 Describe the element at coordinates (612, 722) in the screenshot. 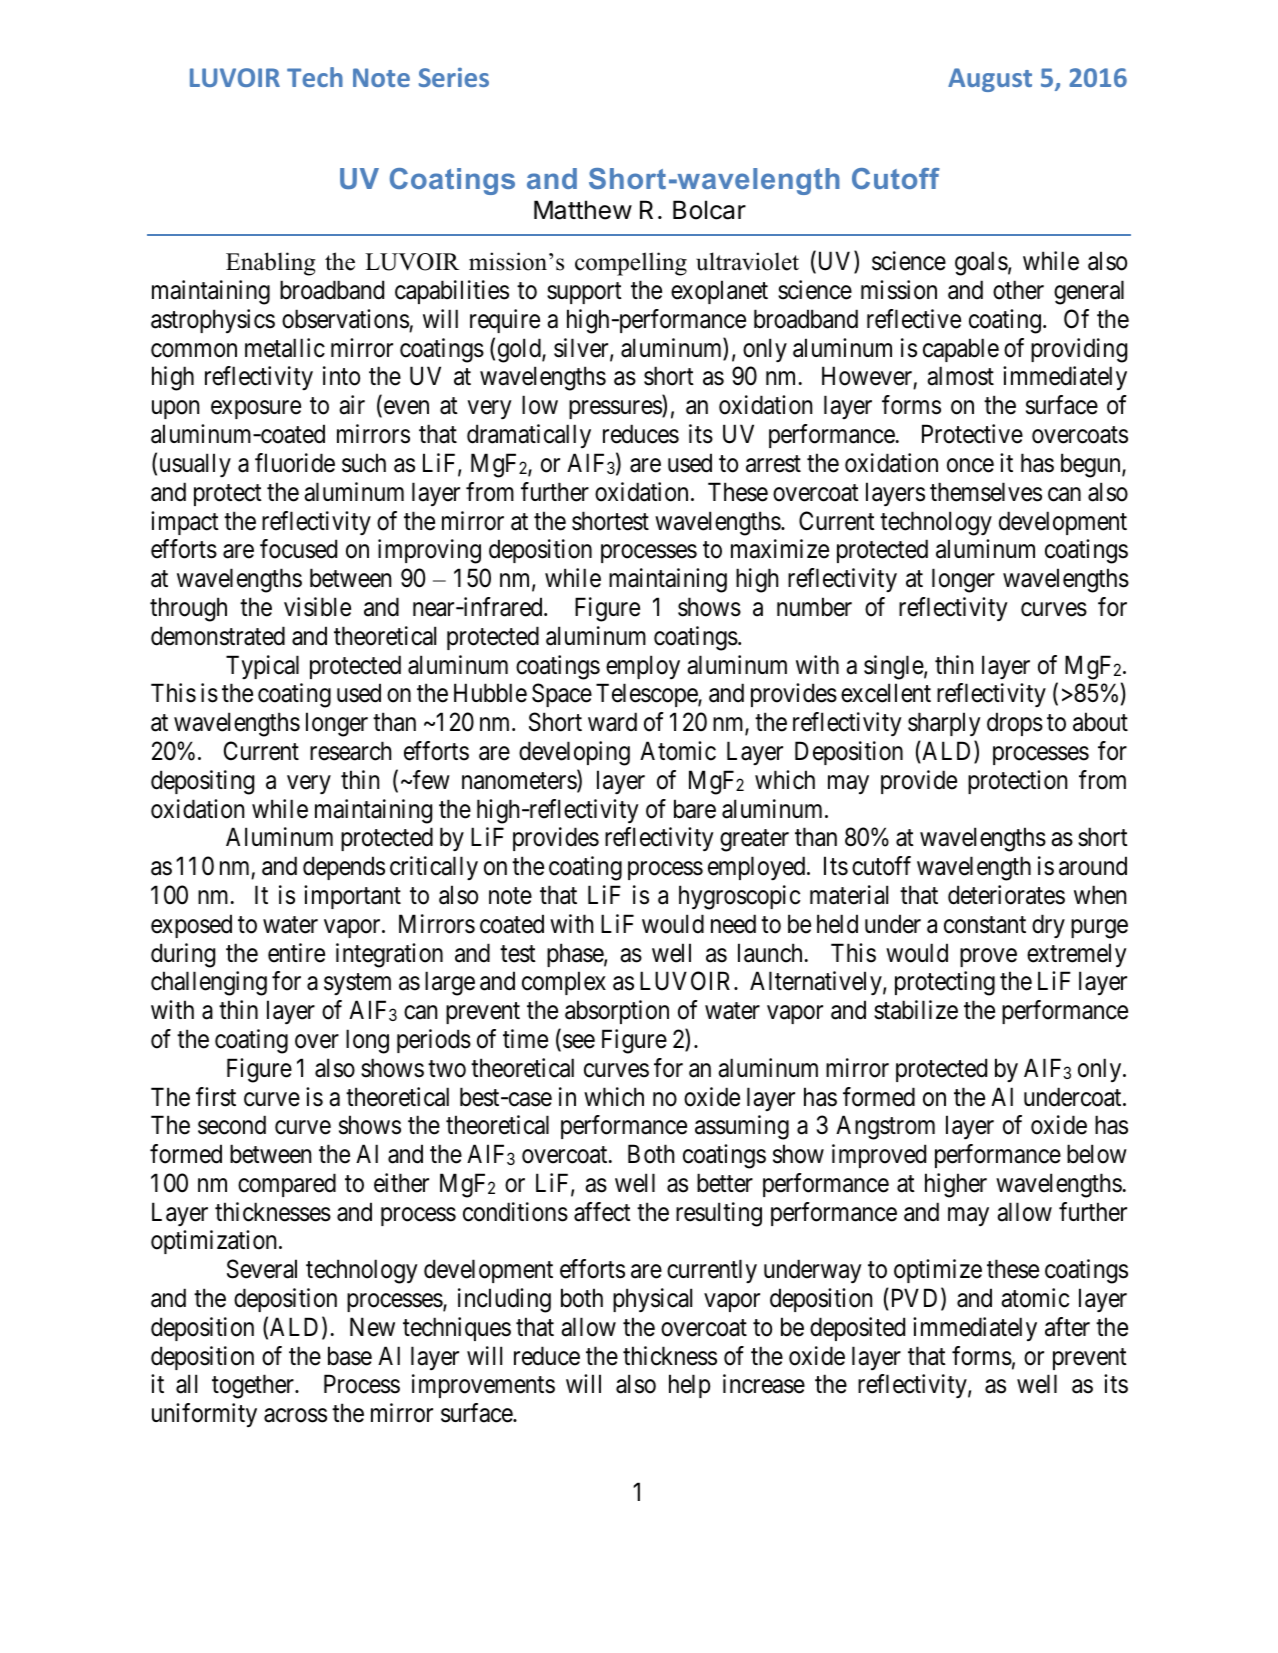

I see `ward` at that location.
